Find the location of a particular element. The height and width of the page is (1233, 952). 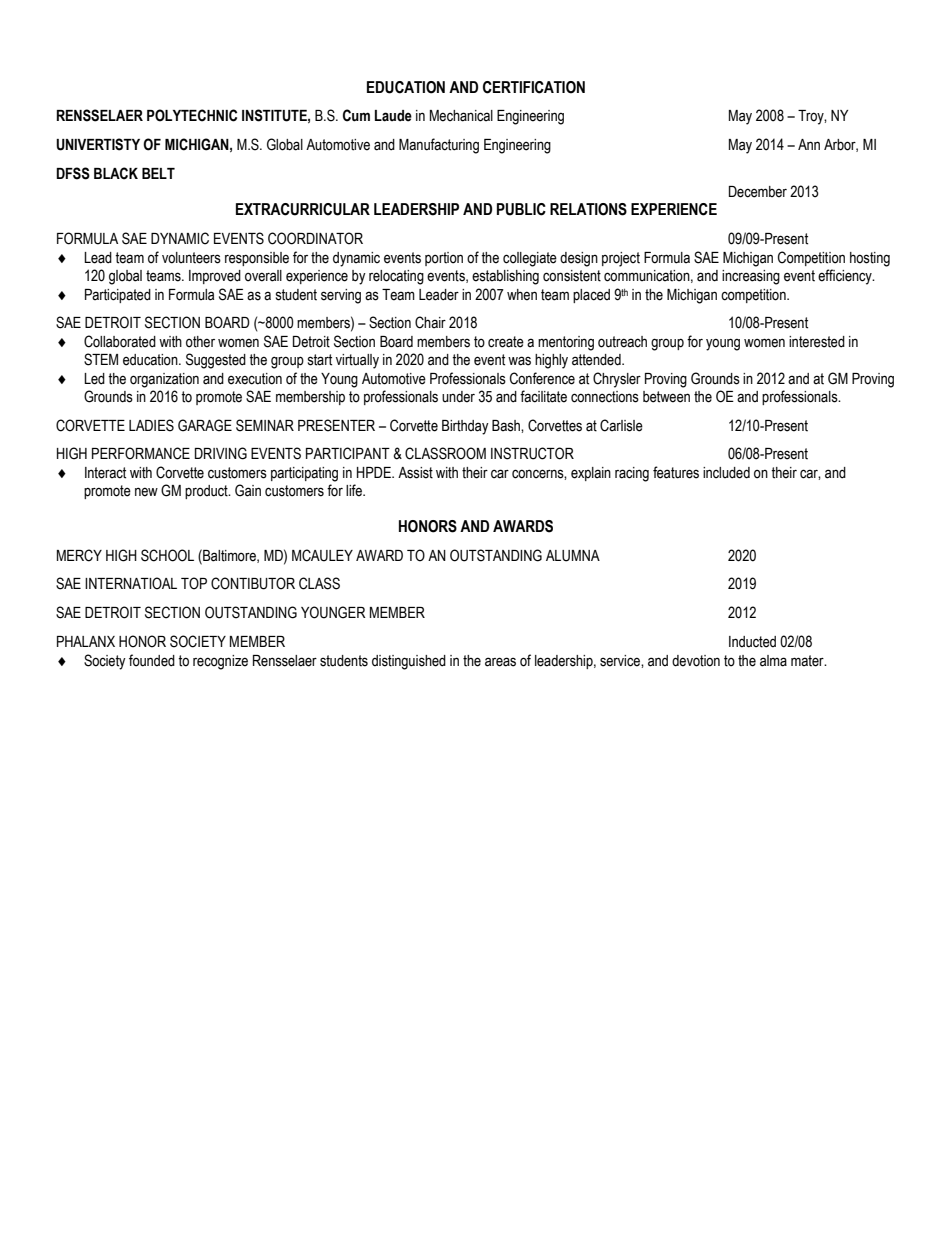

included is located at coordinates (726, 473).
